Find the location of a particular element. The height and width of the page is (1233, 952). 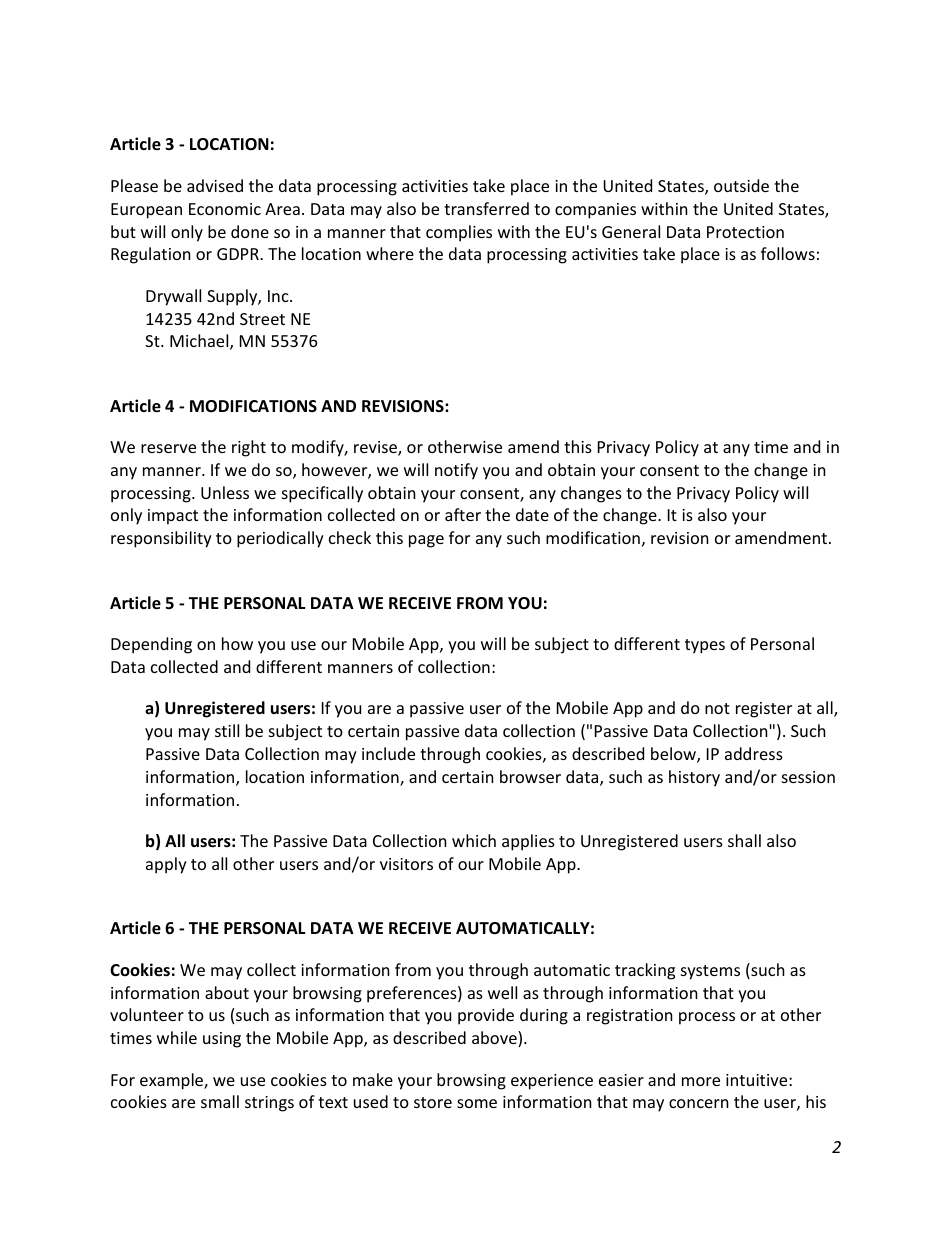

date is located at coordinates (532, 514).
